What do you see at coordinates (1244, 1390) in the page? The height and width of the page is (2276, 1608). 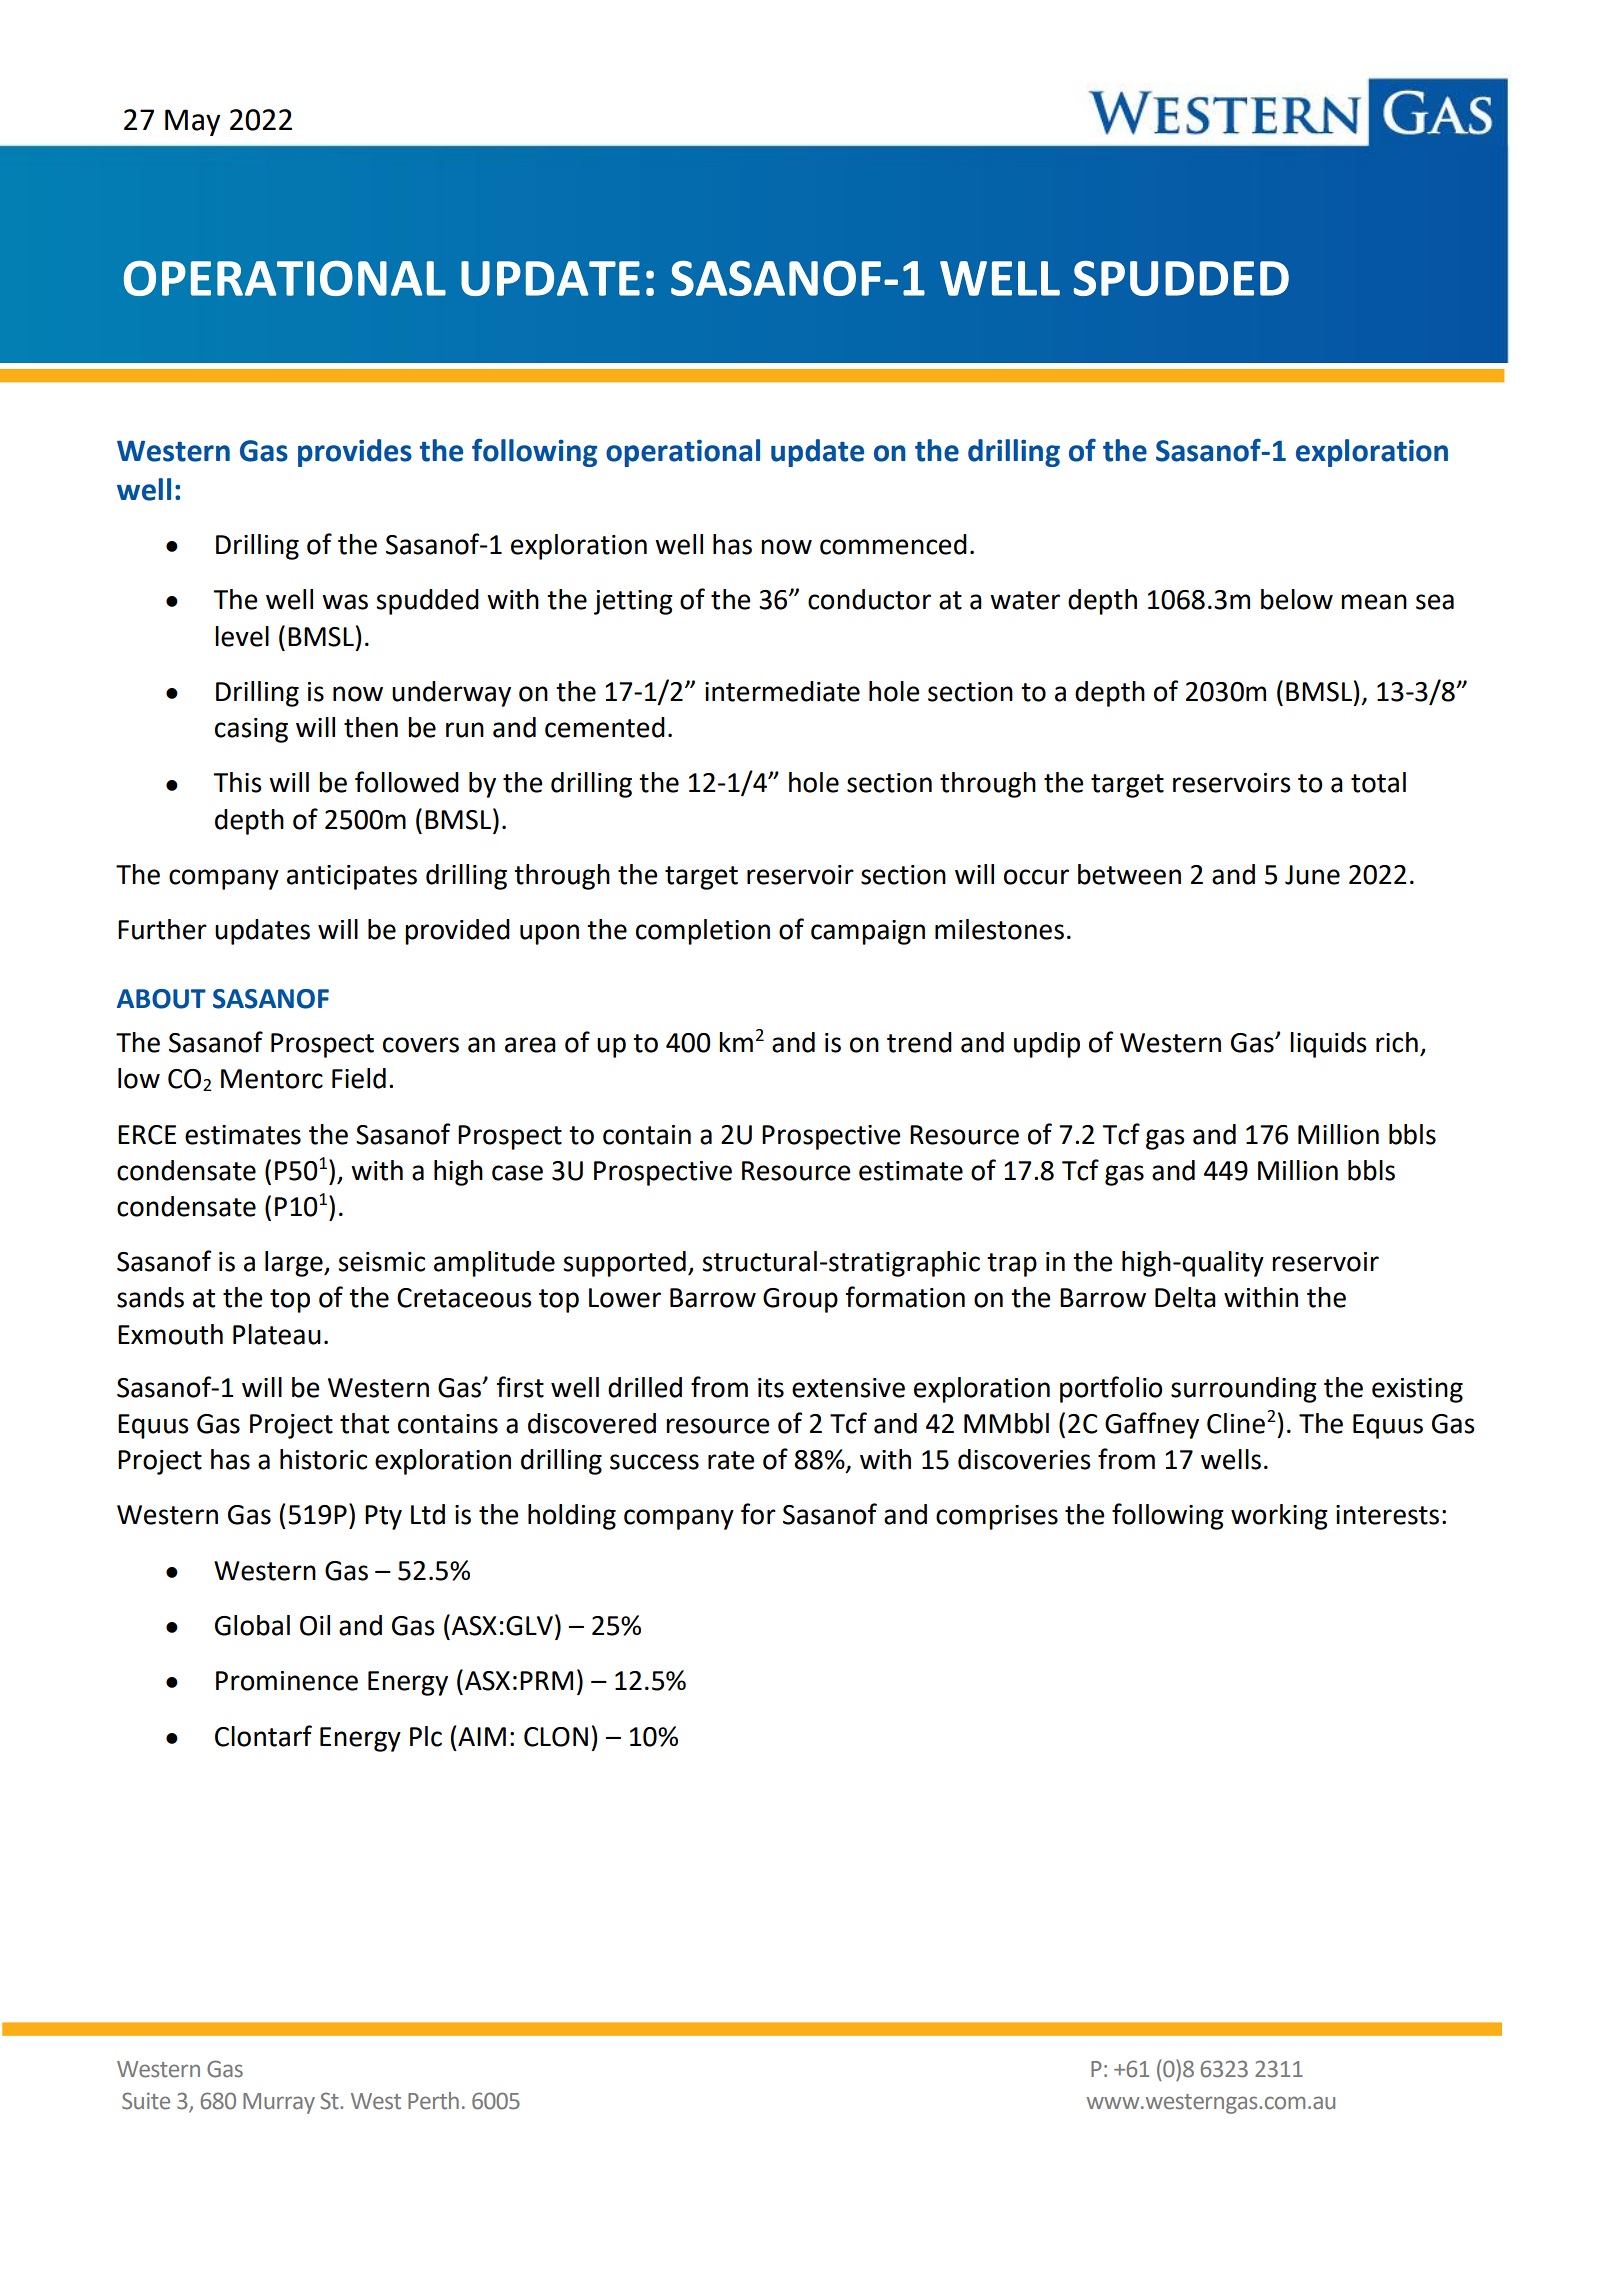 I see `surrounding` at bounding box center [1244, 1390].
